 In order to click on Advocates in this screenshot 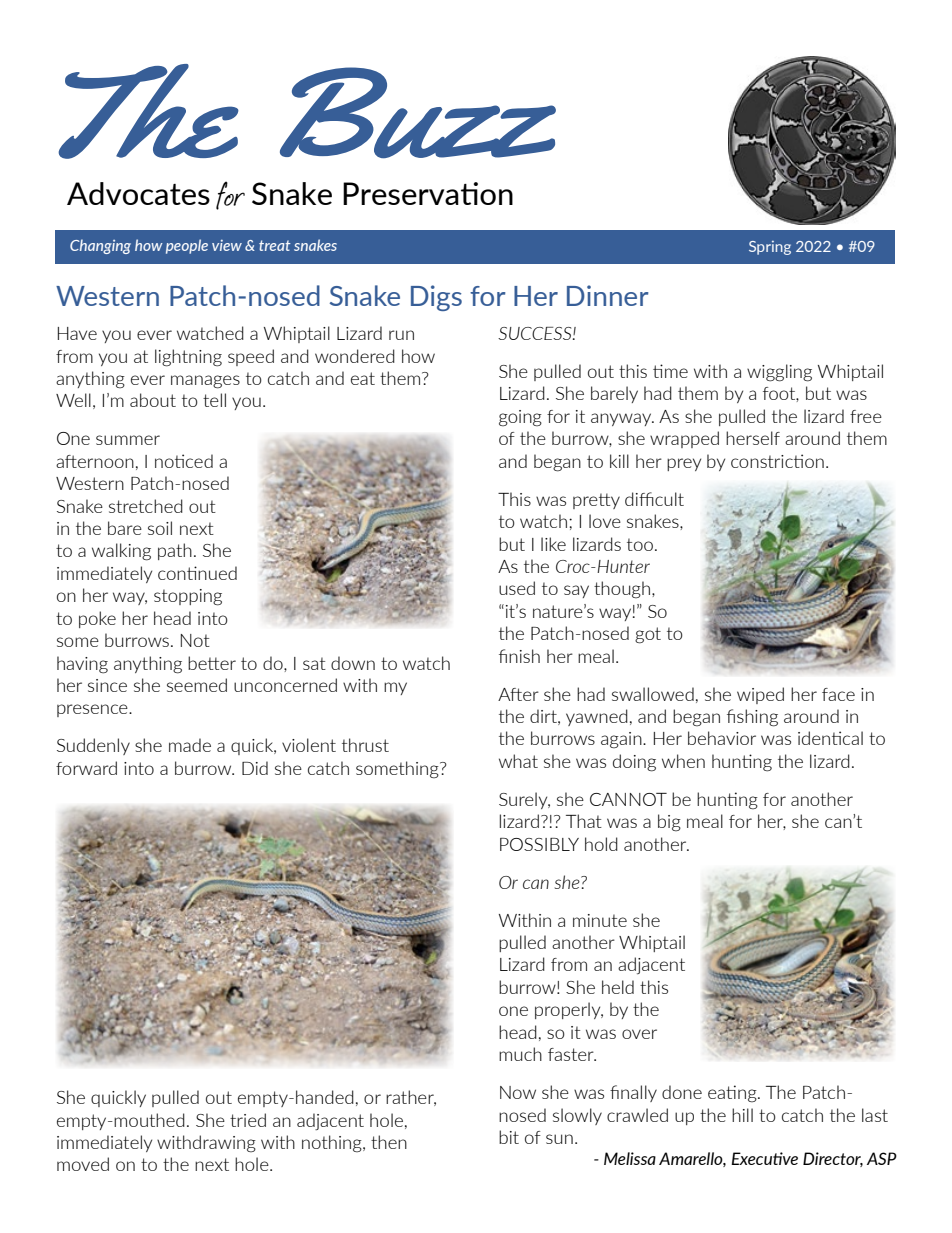, I will do `click(138, 193)`.
